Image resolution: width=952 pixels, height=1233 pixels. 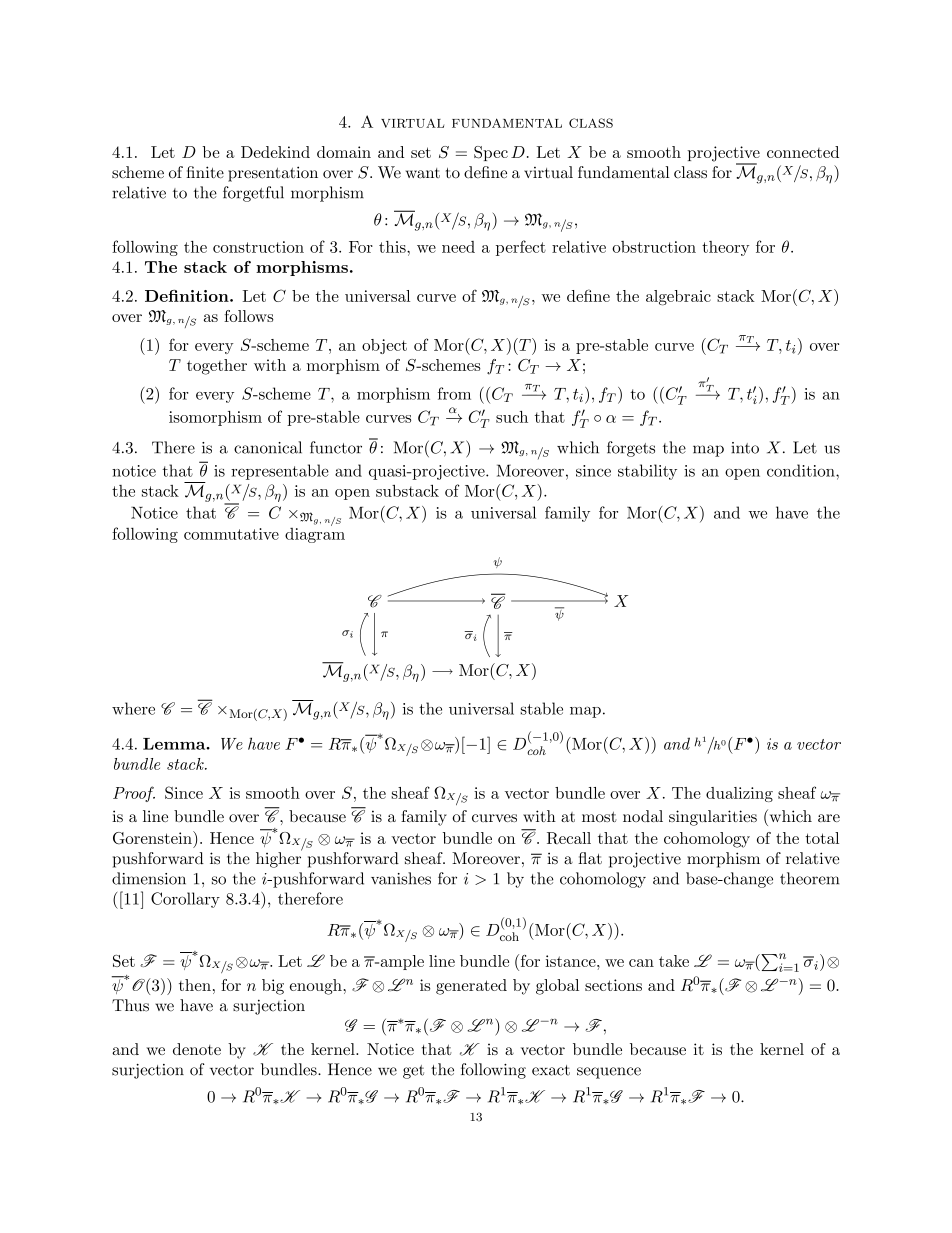 I want to click on commutative, so click(x=231, y=534).
